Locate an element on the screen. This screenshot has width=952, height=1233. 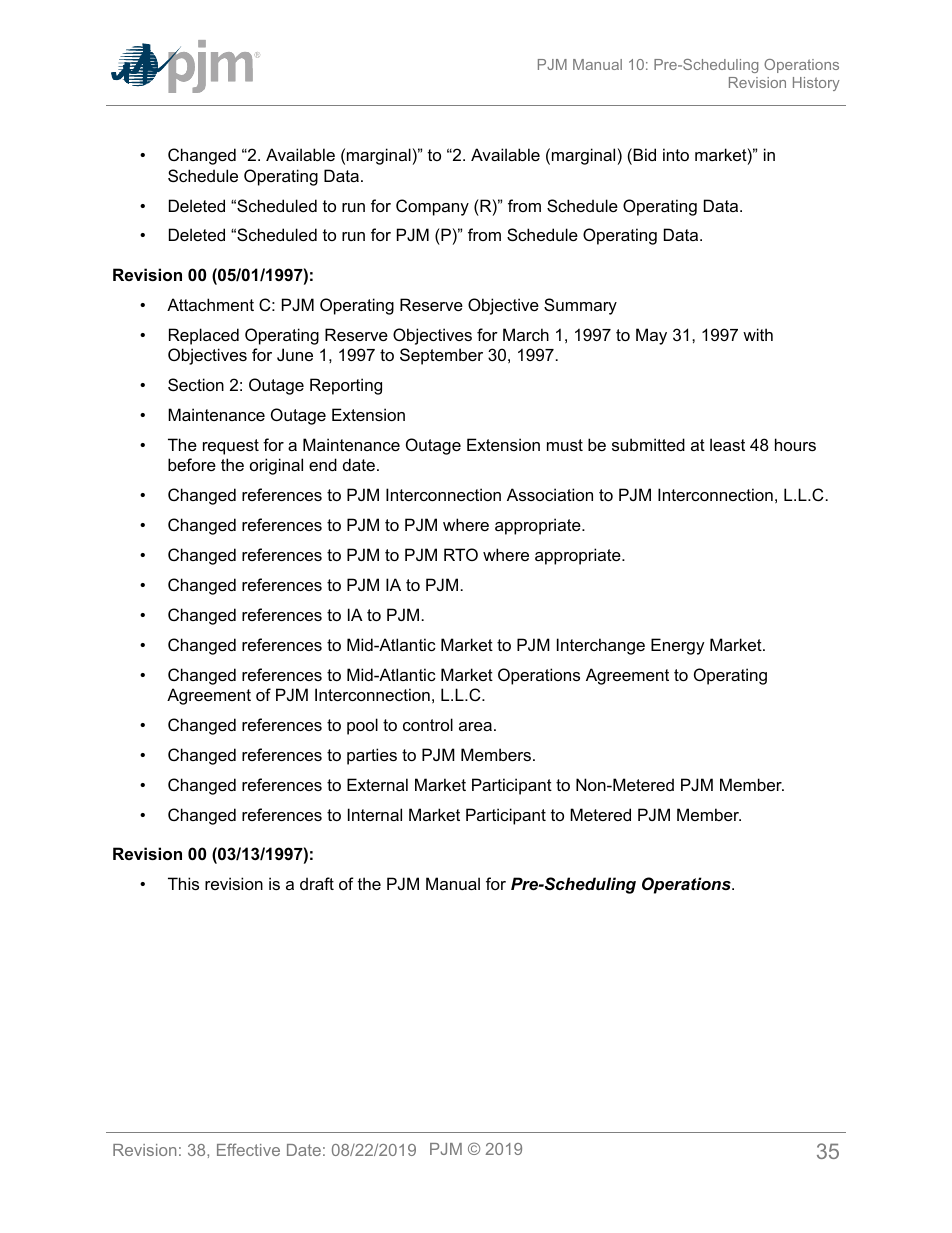
into is located at coordinates (676, 154).
